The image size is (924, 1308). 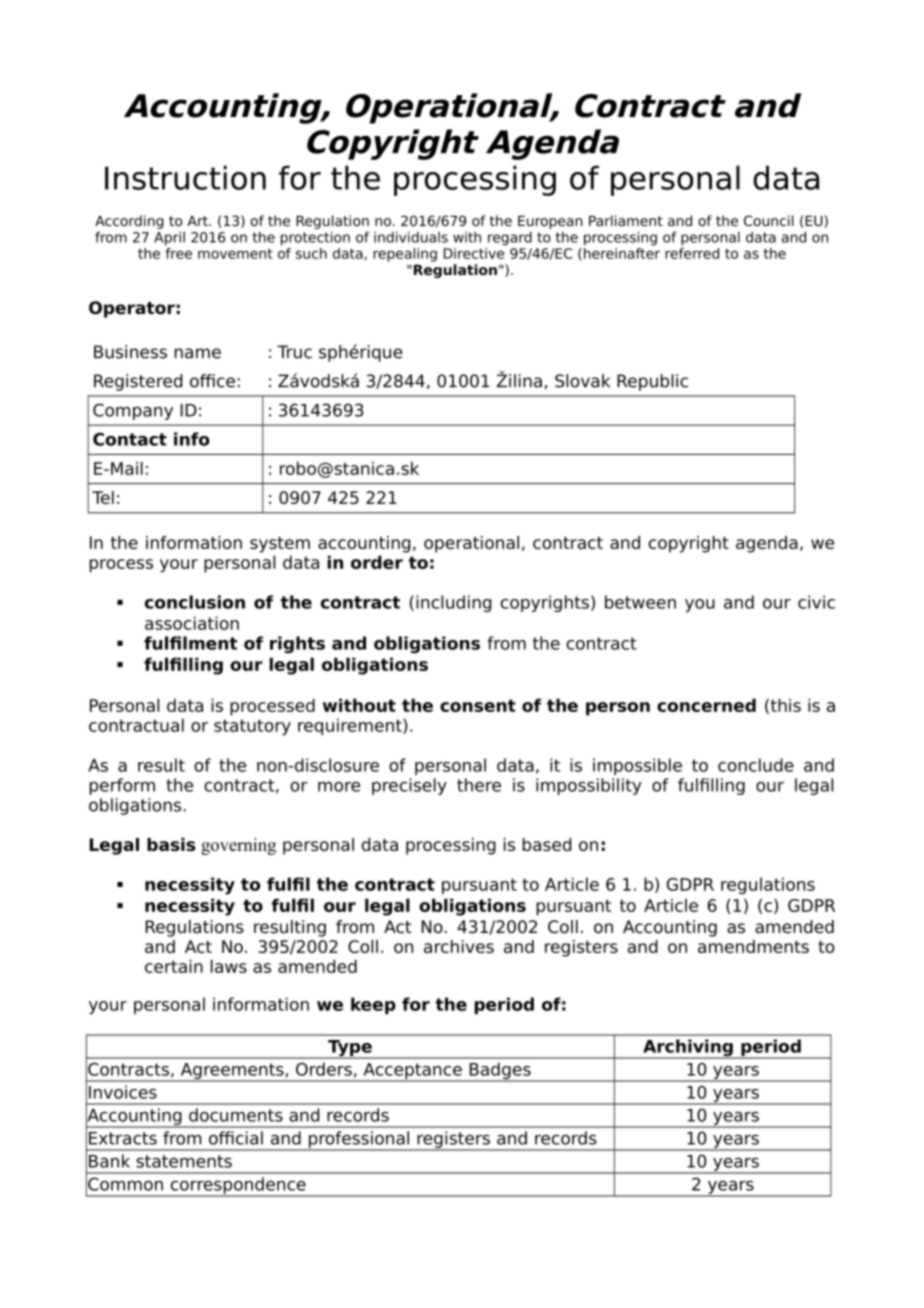 I want to click on Acceptance, so click(x=412, y=1072).
